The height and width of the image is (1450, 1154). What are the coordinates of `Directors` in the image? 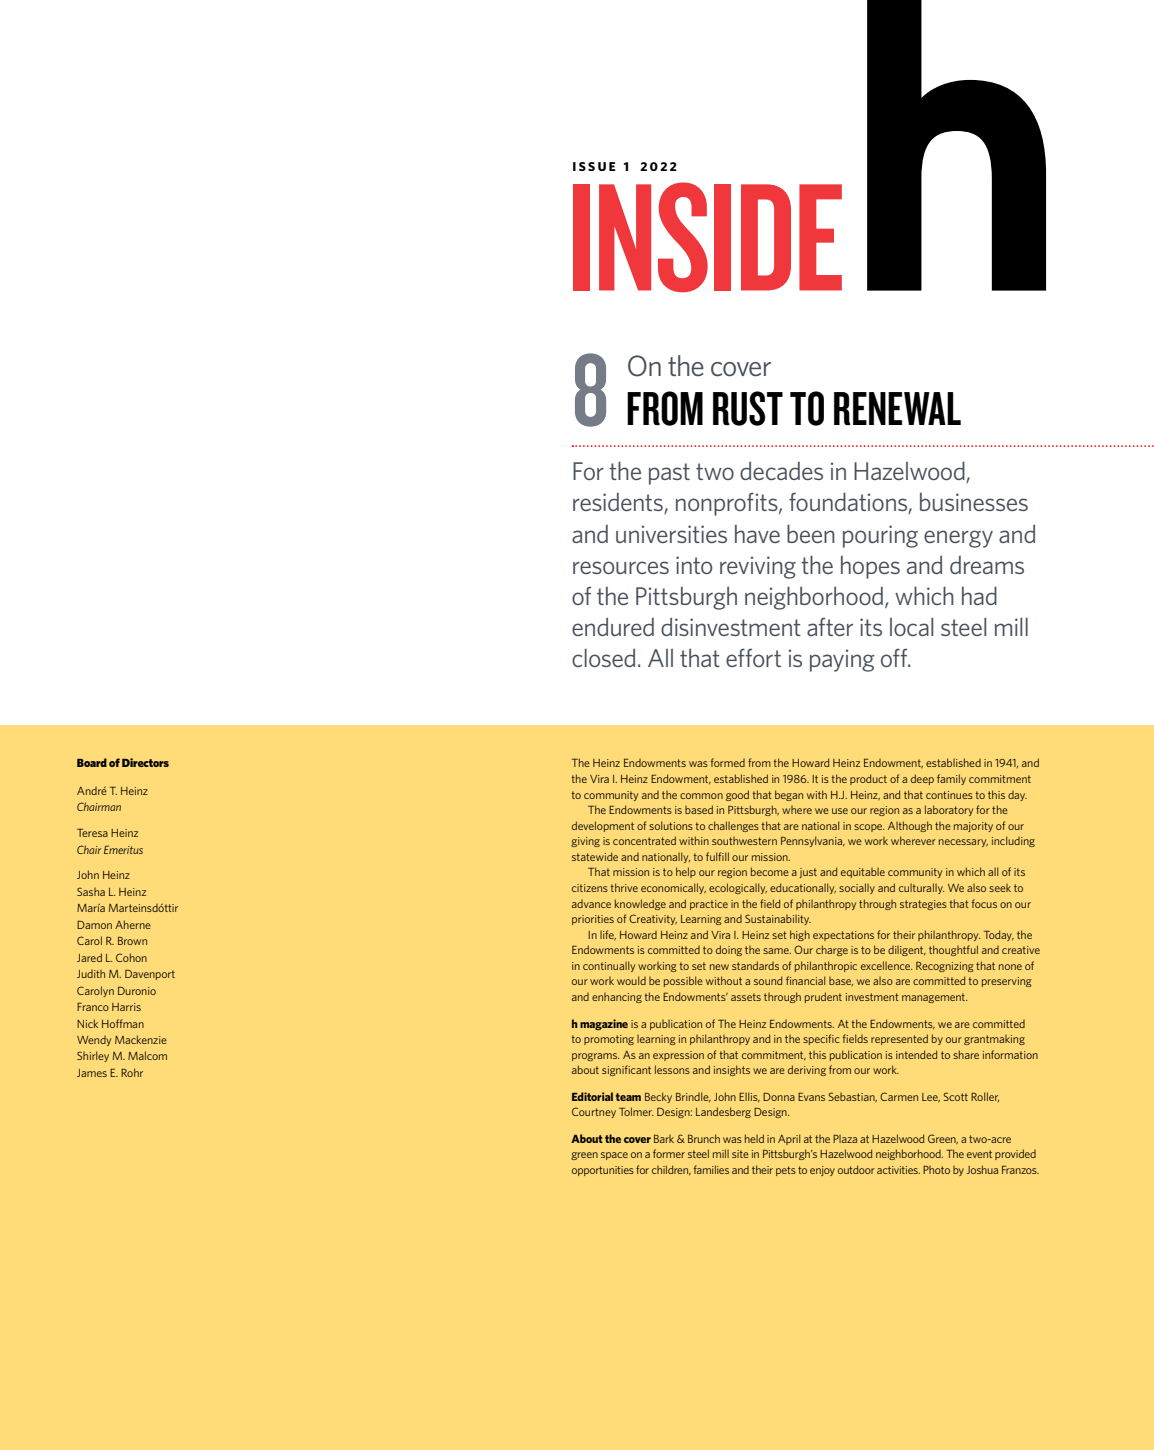 It's located at (145, 762).
